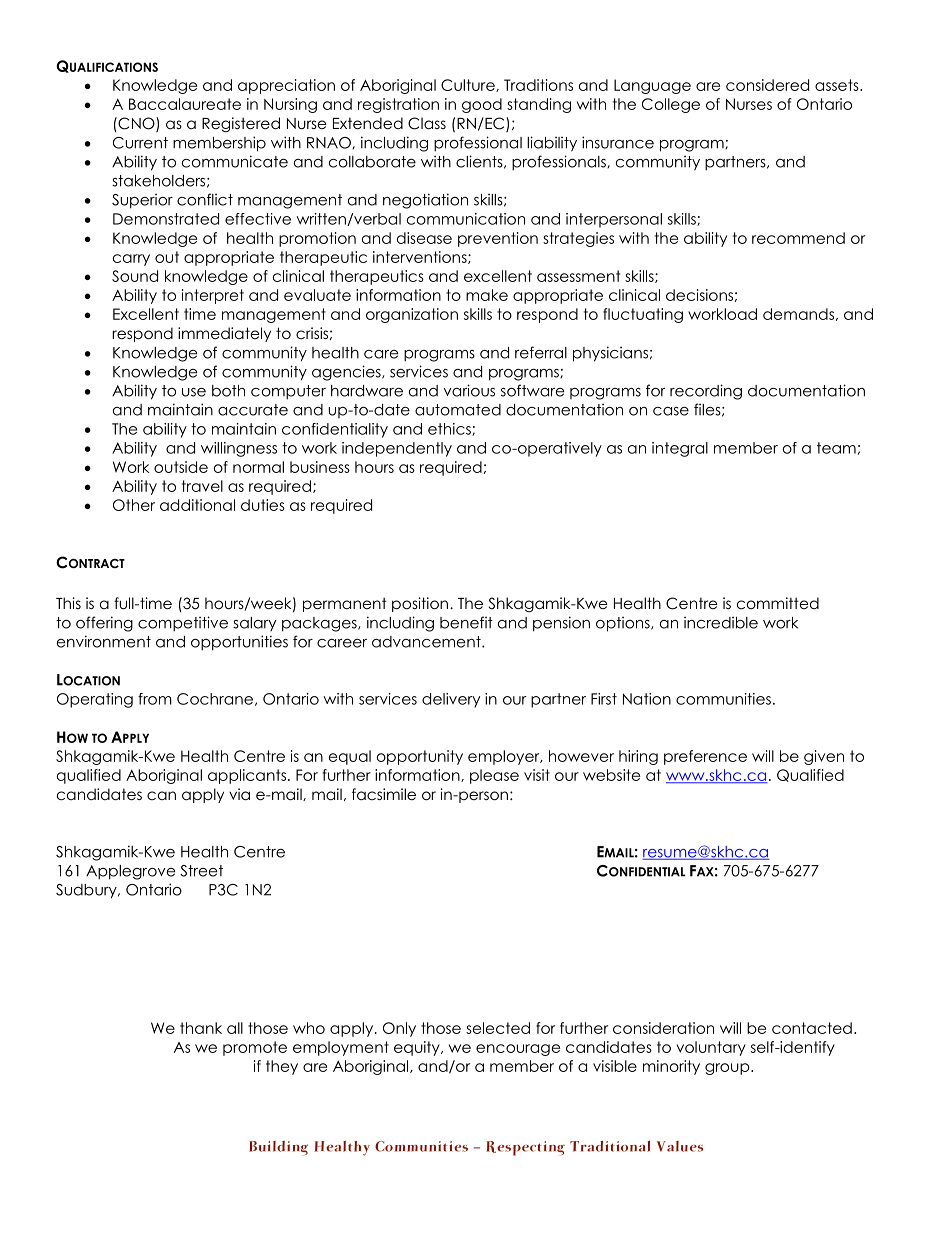 The height and width of the image is (1233, 952). What do you see at coordinates (705, 757) in the image?
I see `preference` at bounding box center [705, 757].
